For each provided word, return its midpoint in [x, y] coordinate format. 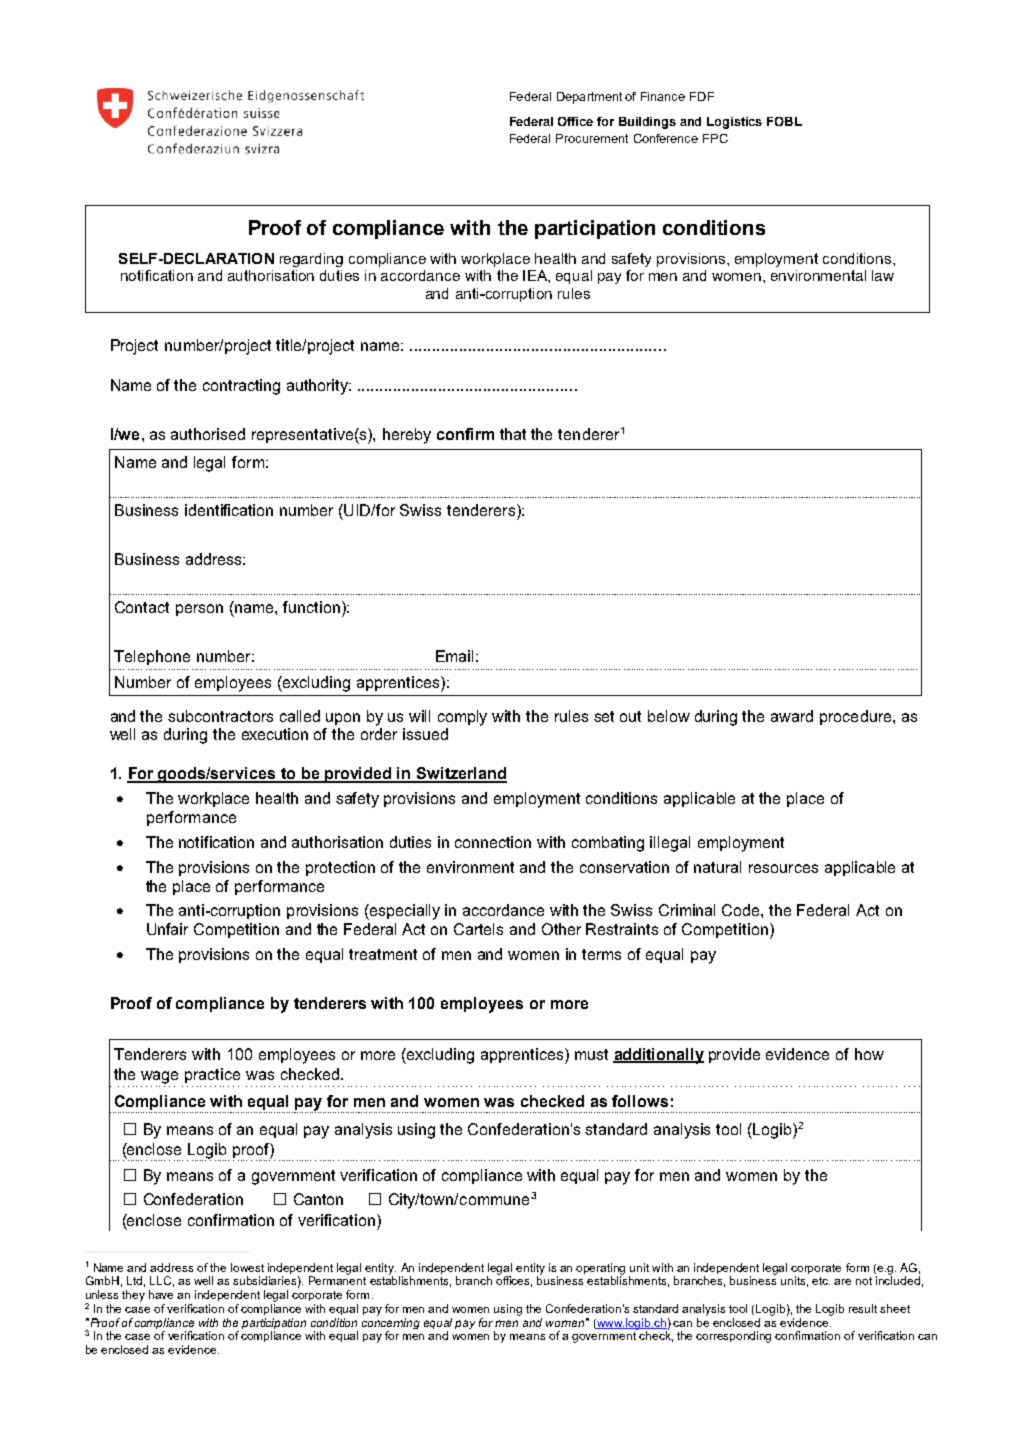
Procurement [592, 138]
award [792, 716]
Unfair [167, 929]
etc [821, 1281]
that [513, 434]
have [161, 1294]
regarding [311, 260]
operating [600, 1270]
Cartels [478, 929]
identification [229, 510]
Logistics [734, 123]
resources [783, 868]
